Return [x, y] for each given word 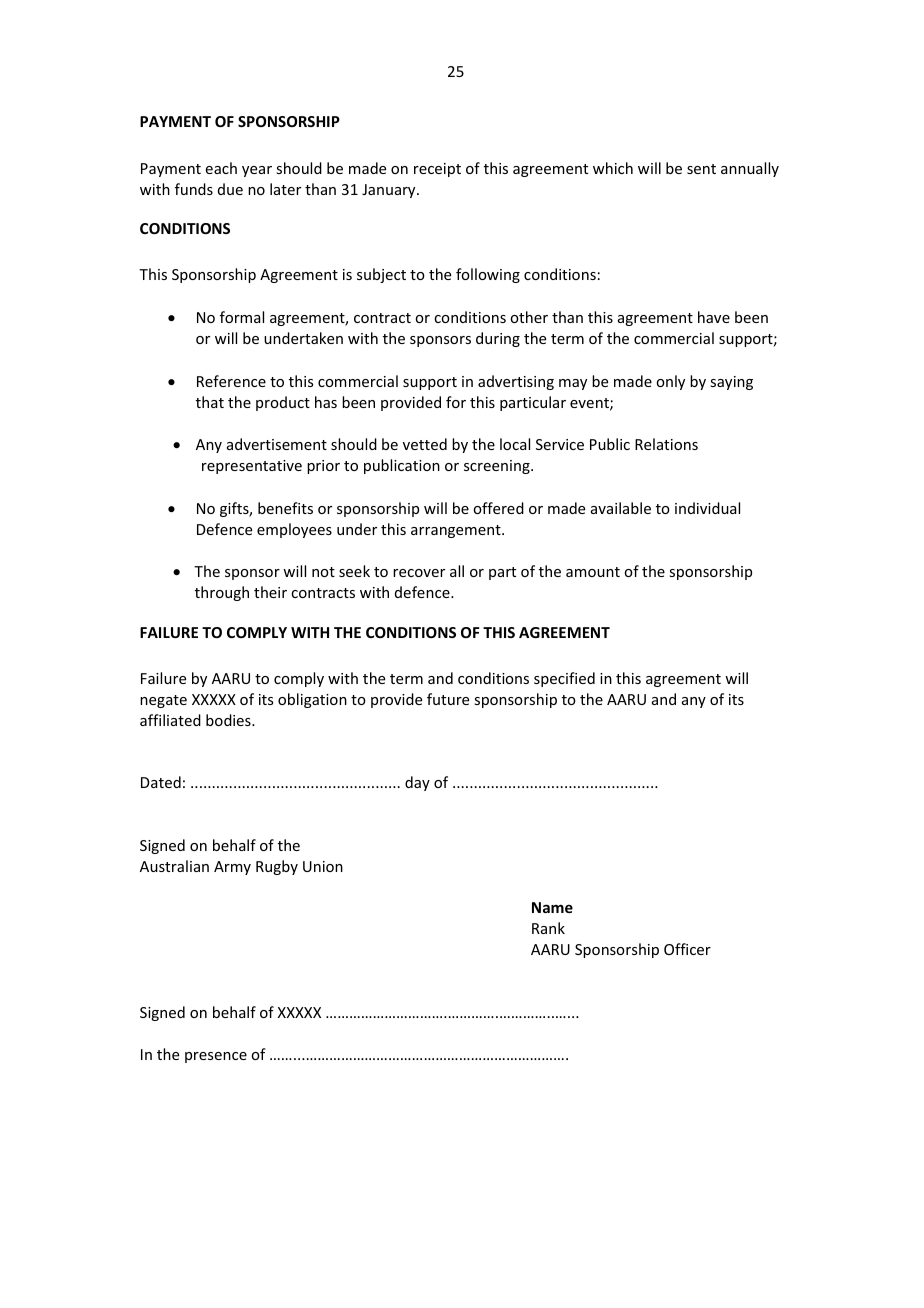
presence [216, 1057]
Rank [548, 928]
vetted [425, 444]
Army [232, 868]
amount [593, 572]
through [222, 593]
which [613, 168]
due [230, 189]
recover [419, 573]
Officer [687, 949]
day [417, 783]
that [210, 402]
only [670, 382]
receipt [437, 170]
